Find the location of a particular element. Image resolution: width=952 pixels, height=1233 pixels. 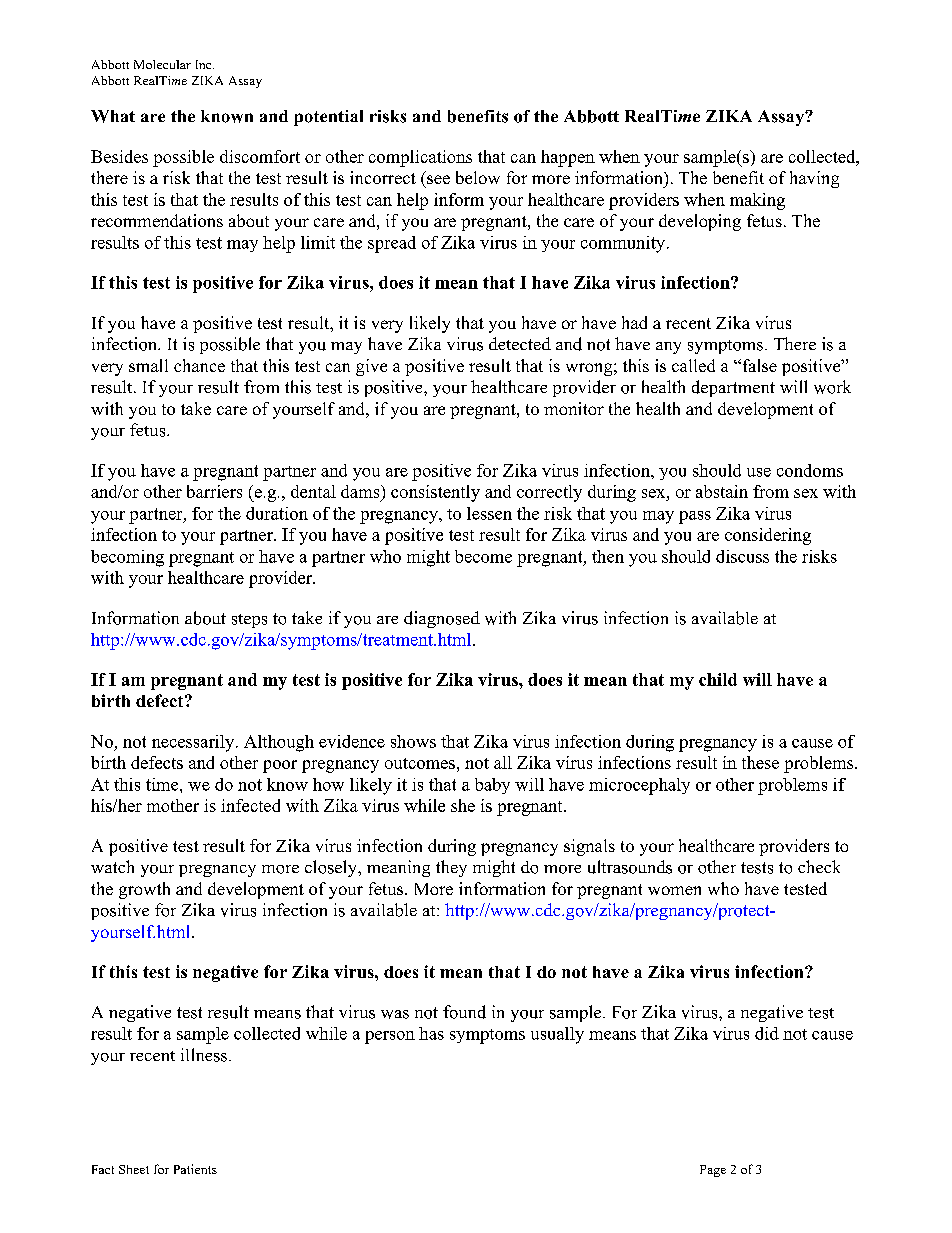

complications is located at coordinates (420, 158).
